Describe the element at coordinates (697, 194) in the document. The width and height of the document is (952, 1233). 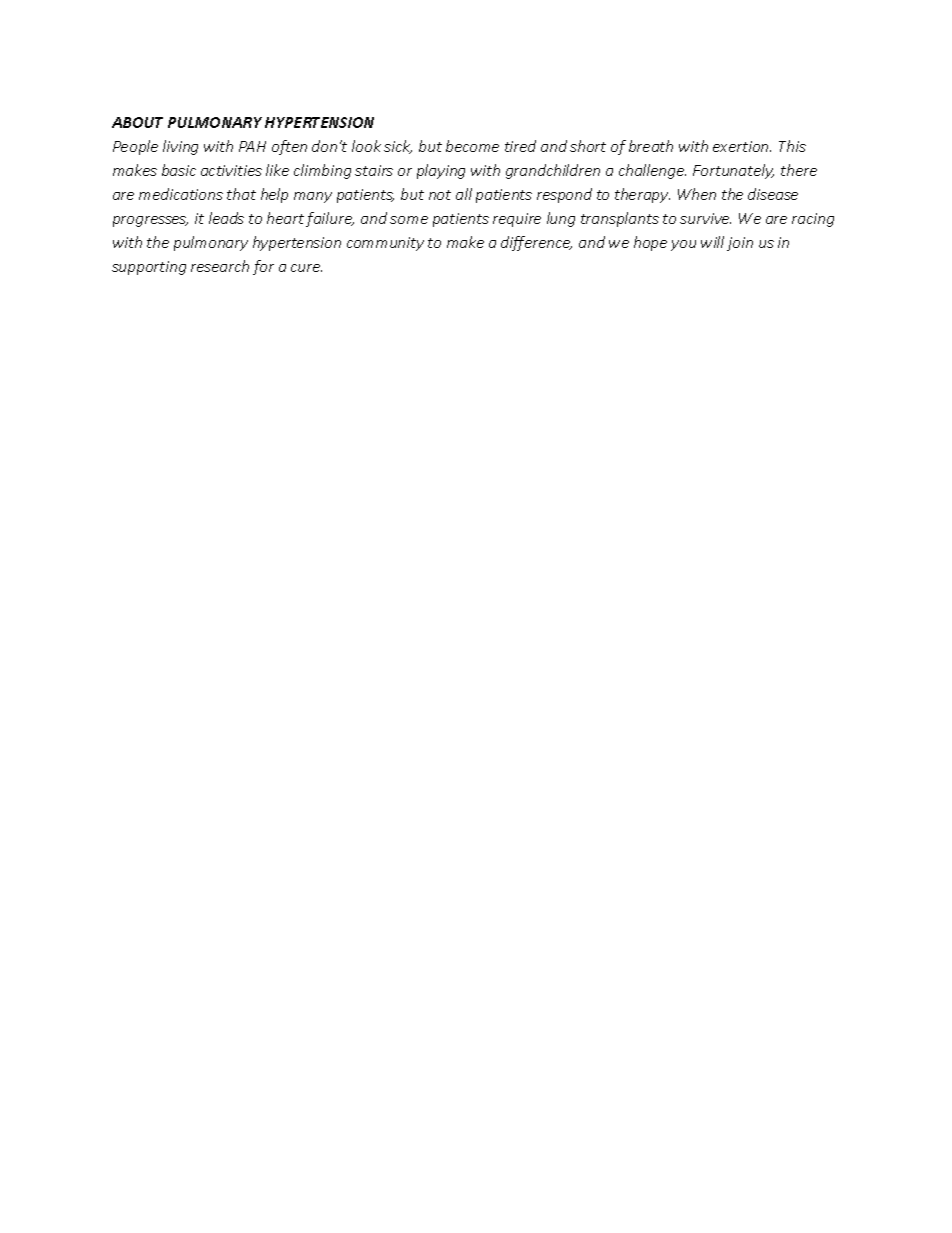
I see `When` at that location.
